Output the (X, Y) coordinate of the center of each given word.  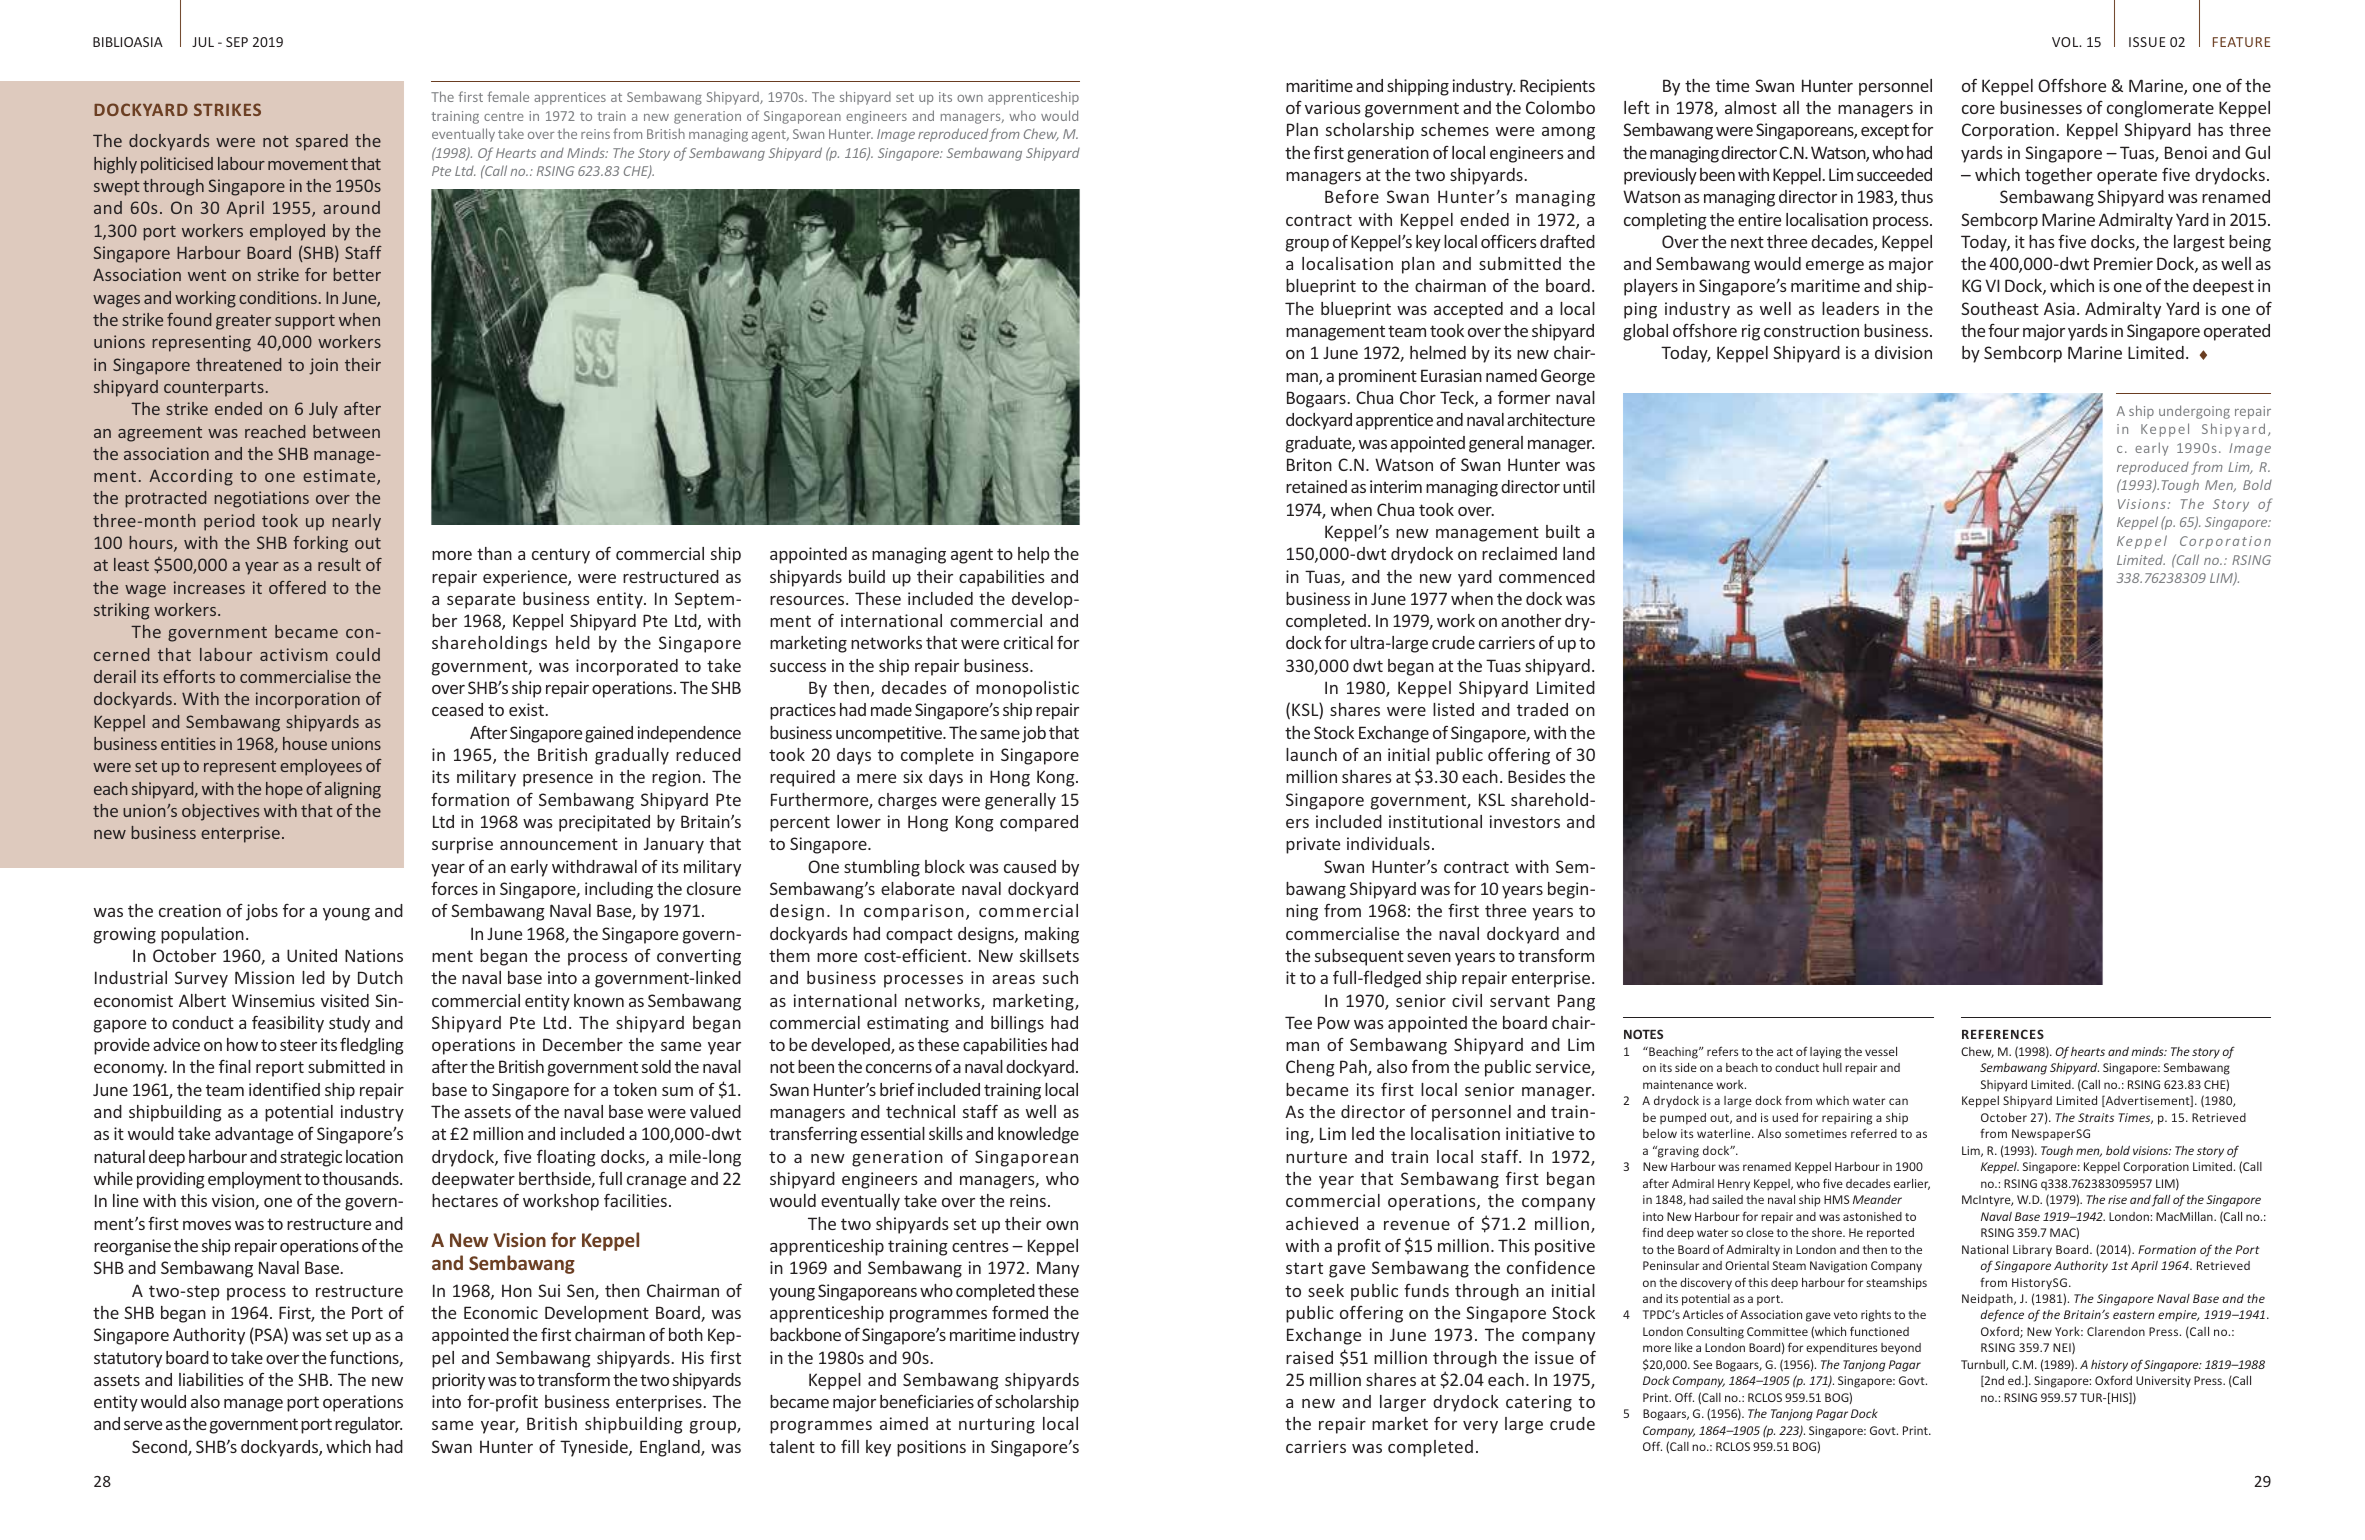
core (1978, 109)
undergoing (2194, 412)
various (1333, 107)
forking (320, 544)
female (508, 96)
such (1060, 977)
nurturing (997, 1425)
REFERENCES (2003, 1034)
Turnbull (1984, 1365)
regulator (368, 1425)
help (1034, 555)
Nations (374, 955)
